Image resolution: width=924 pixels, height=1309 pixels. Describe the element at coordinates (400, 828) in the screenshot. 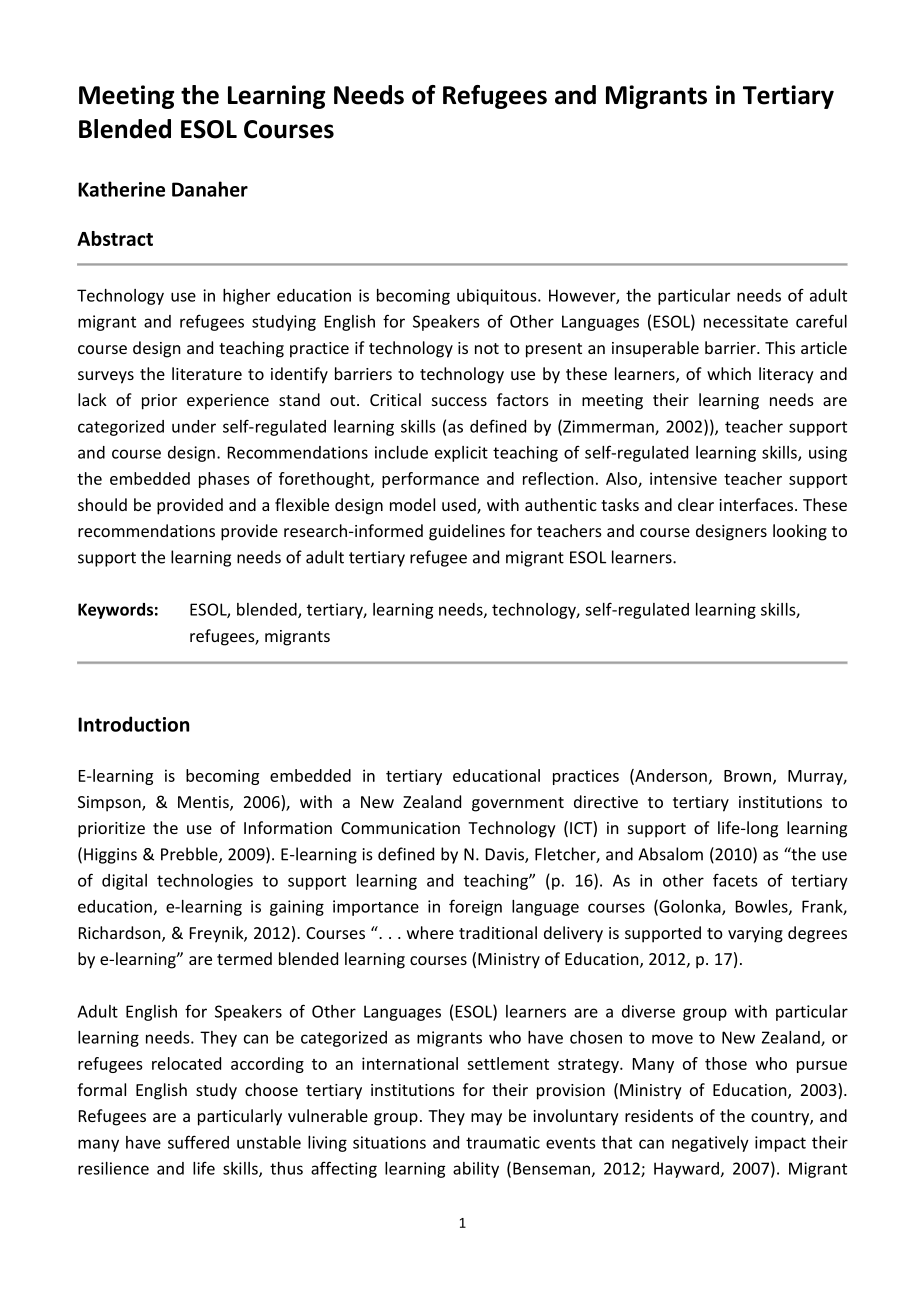

I see `Communication` at that location.
